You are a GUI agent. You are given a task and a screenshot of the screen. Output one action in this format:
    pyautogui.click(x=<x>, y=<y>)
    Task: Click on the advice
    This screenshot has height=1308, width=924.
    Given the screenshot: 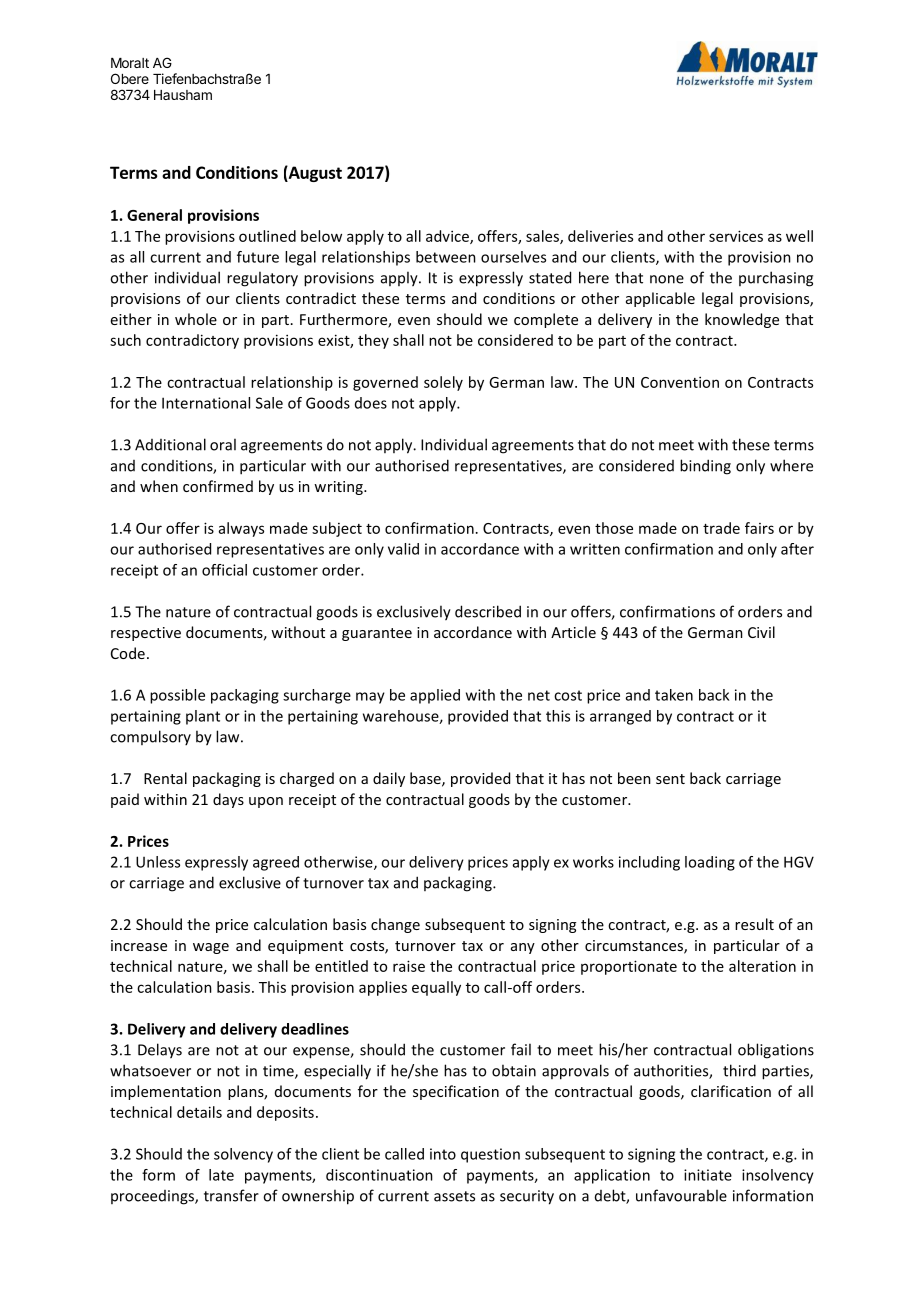 What is the action you would take?
    pyautogui.click(x=448, y=237)
